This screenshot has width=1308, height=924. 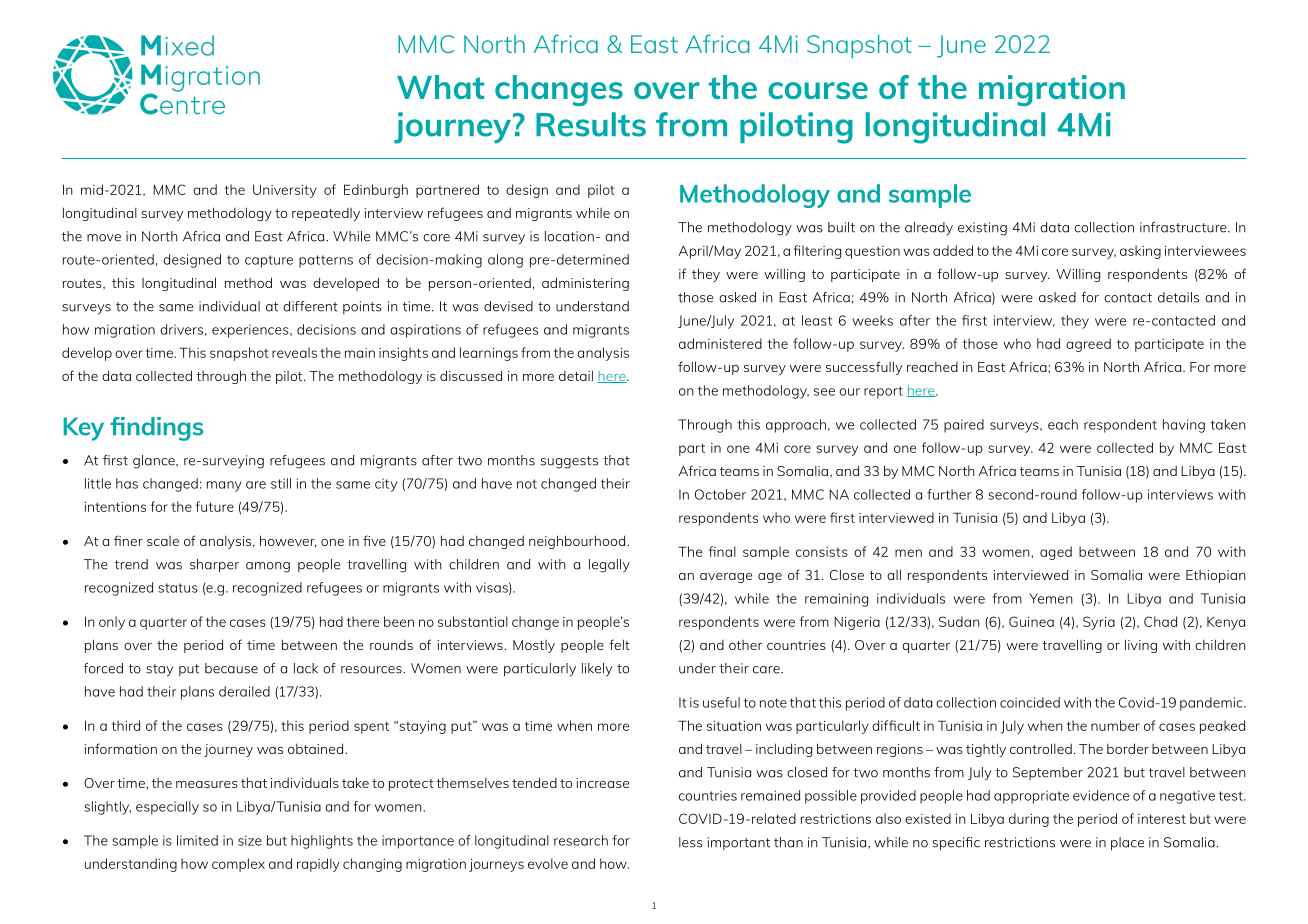 I want to click on Results, so click(x=591, y=124).
